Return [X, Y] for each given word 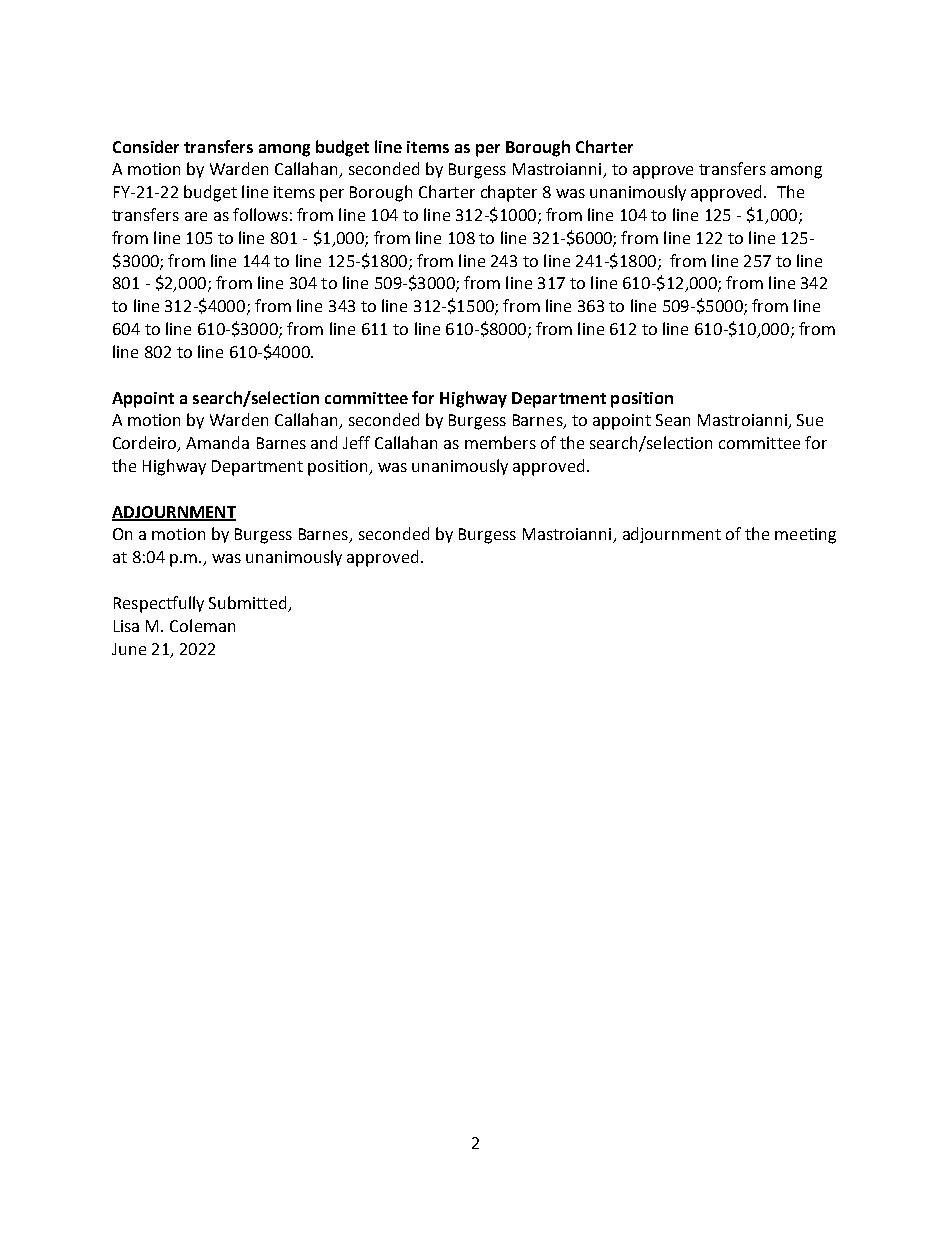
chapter [509, 193]
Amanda [217, 442]
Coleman [202, 625]
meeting [805, 536]
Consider [146, 146]
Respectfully [159, 604]
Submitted [247, 602]
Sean [673, 420]
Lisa [126, 626]
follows [260, 214]
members [500, 442]
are [196, 216]
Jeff [356, 442]
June [129, 649]
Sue [810, 420]
